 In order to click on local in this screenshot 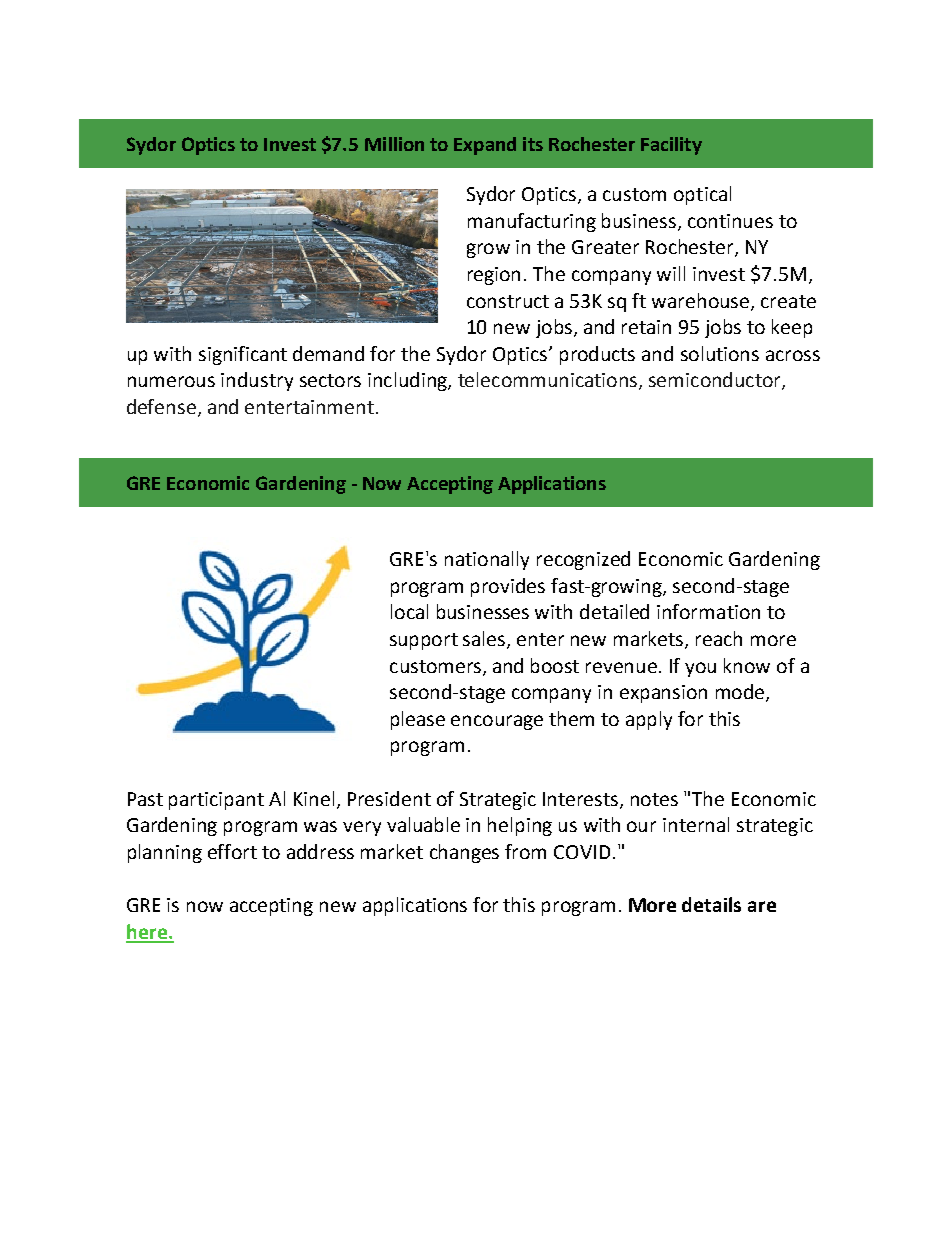, I will do `click(409, 611)`.
